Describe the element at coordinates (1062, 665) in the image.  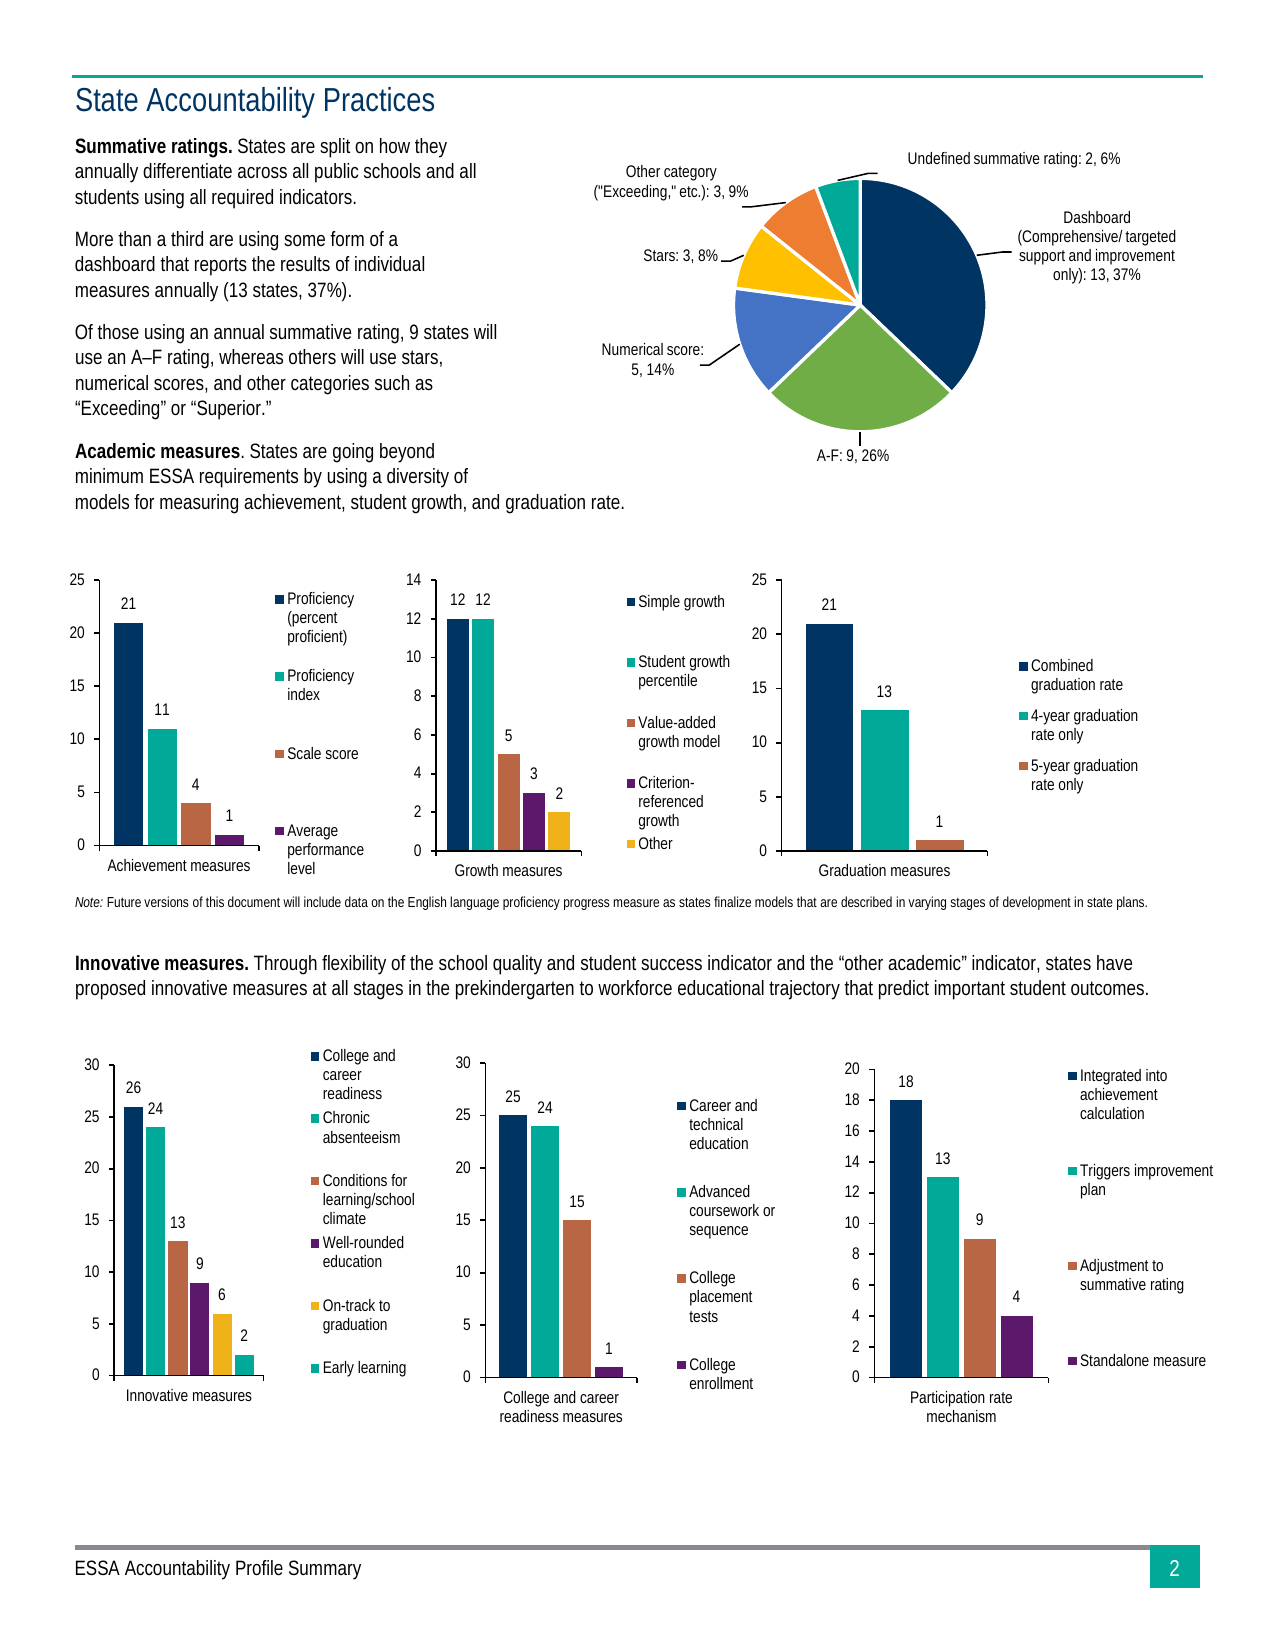
I see `Combined` at that location.
